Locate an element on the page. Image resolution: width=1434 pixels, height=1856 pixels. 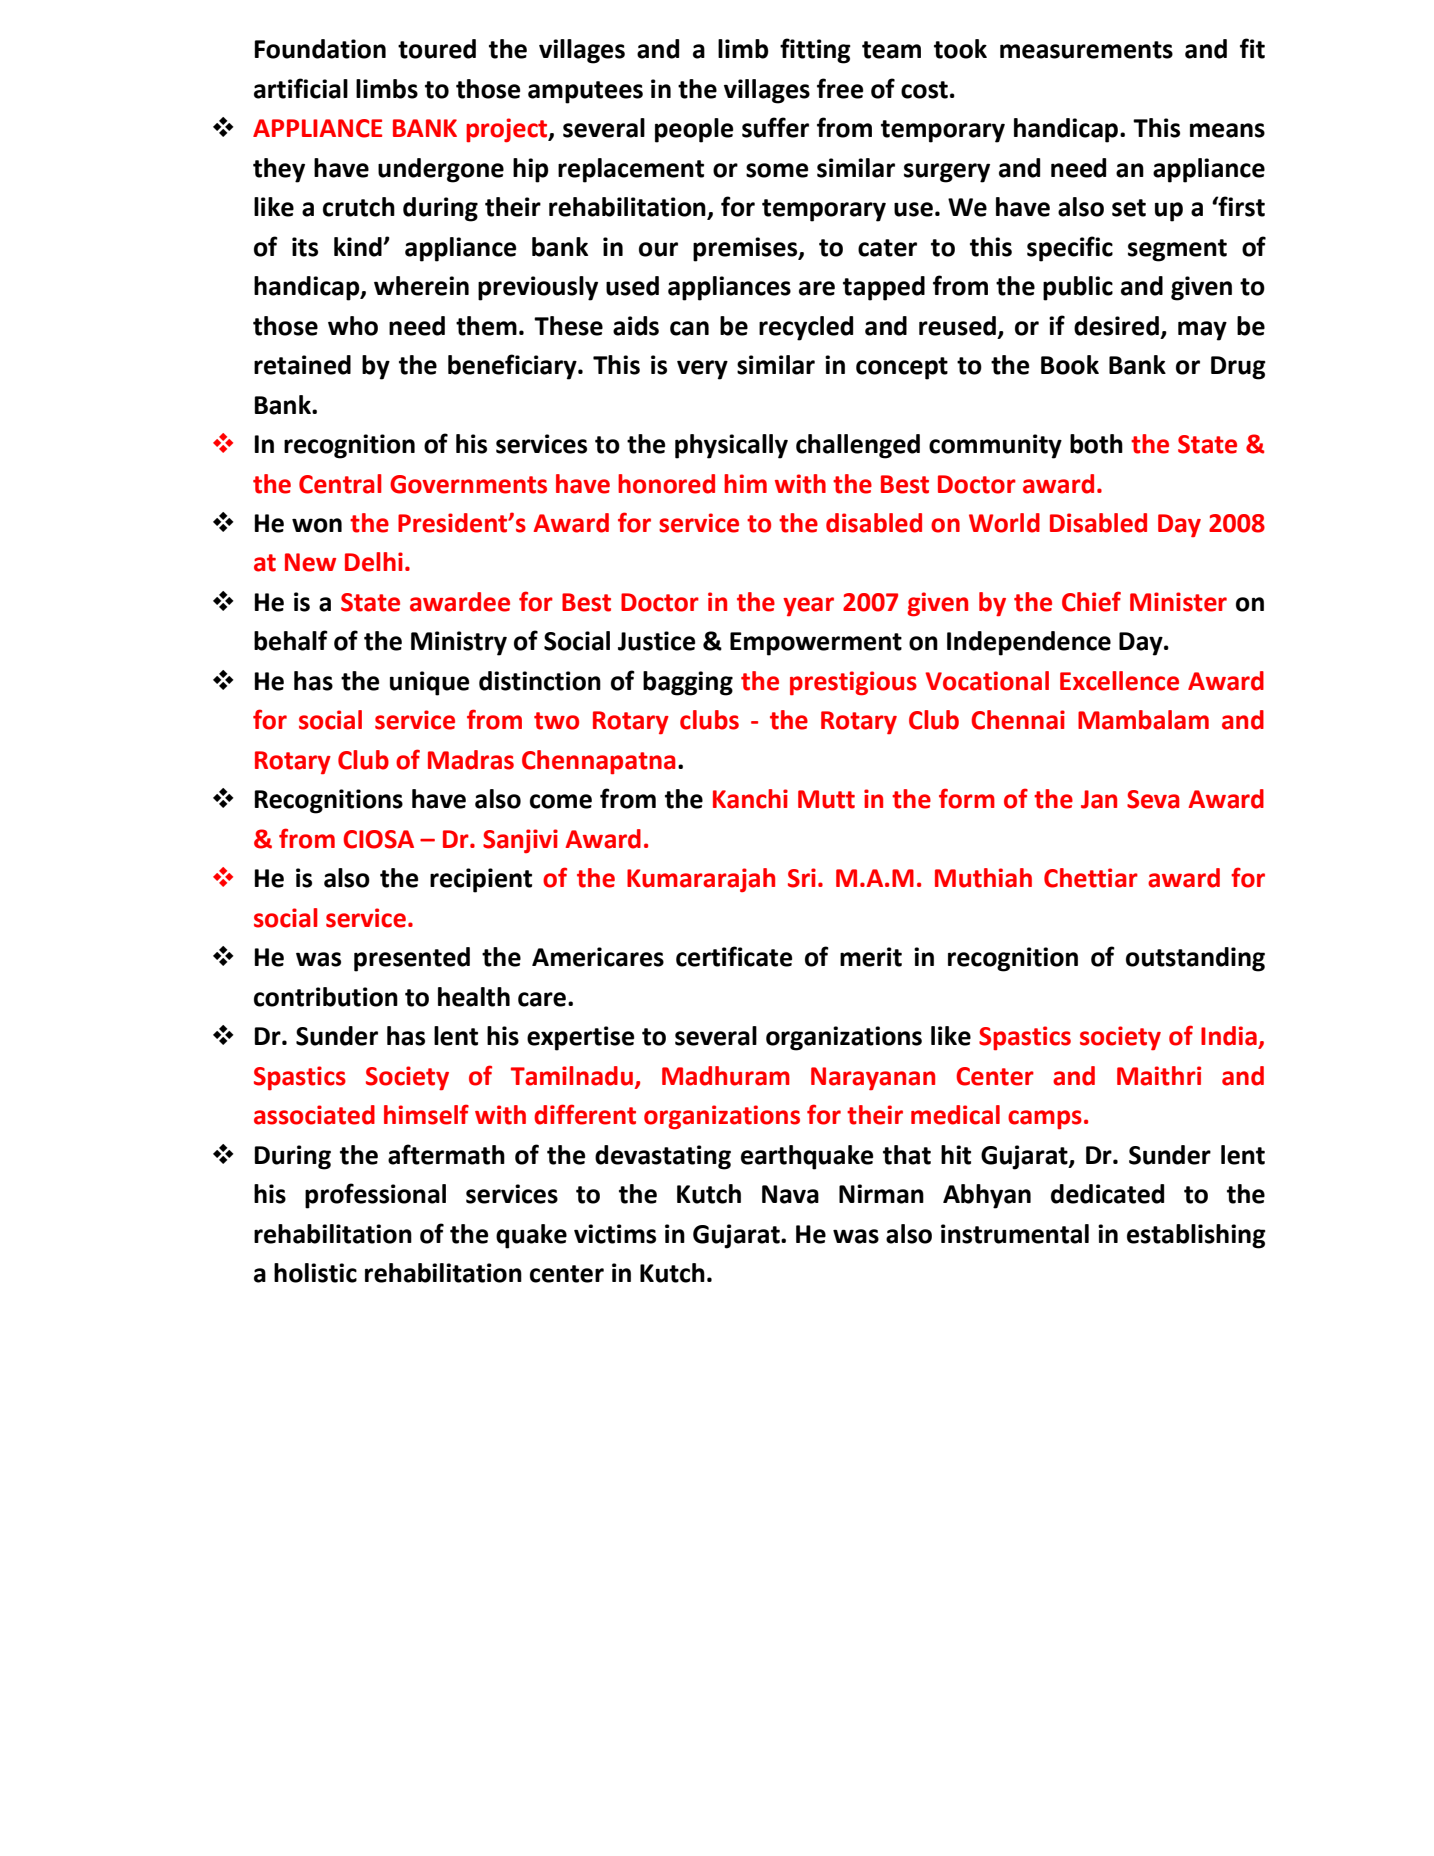
Excellence is located at coordinates (1119, 681).
